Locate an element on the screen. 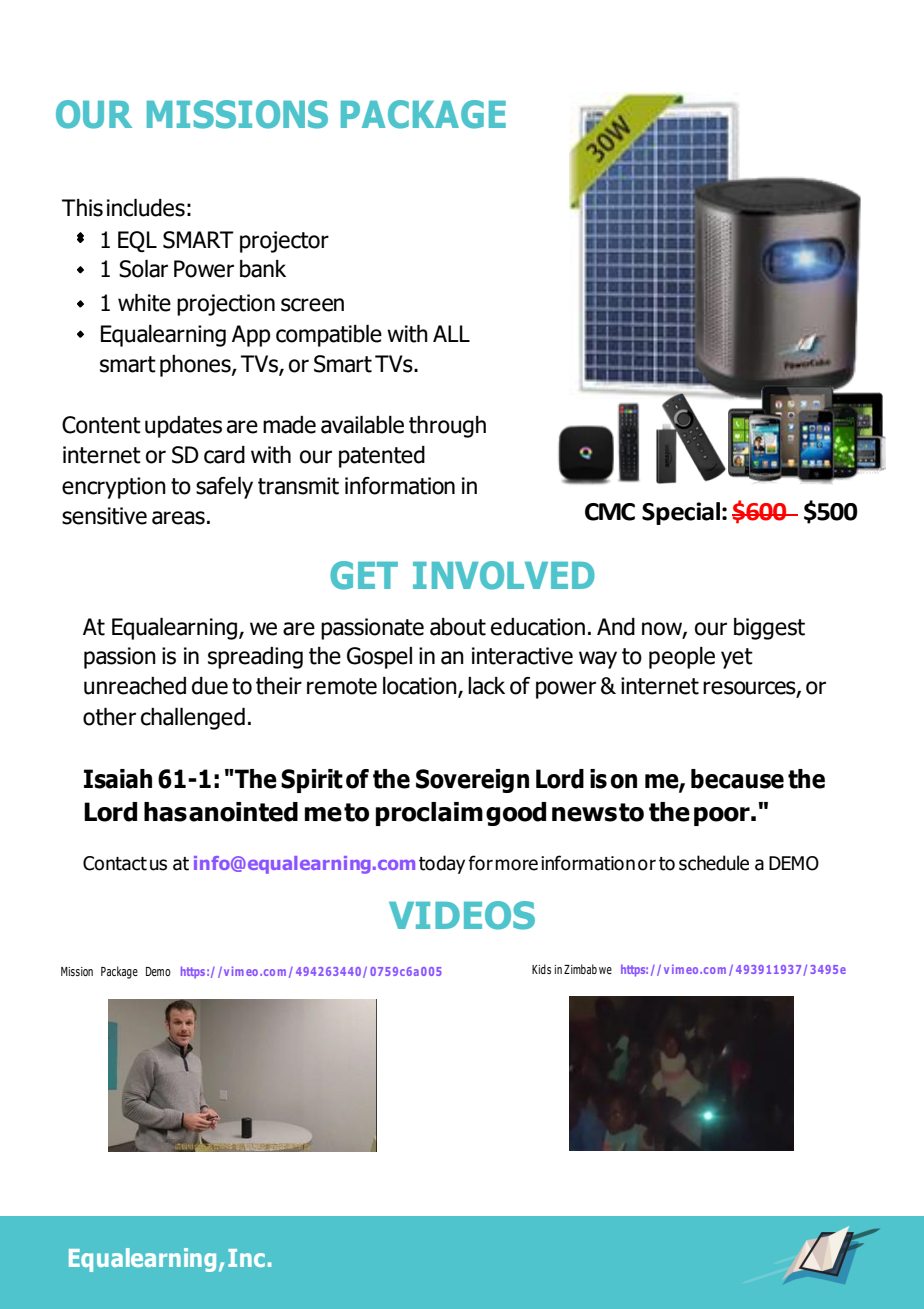 The height and width of the screenshot is (1309, 924). spreading is located at coordinates (255, 658).
